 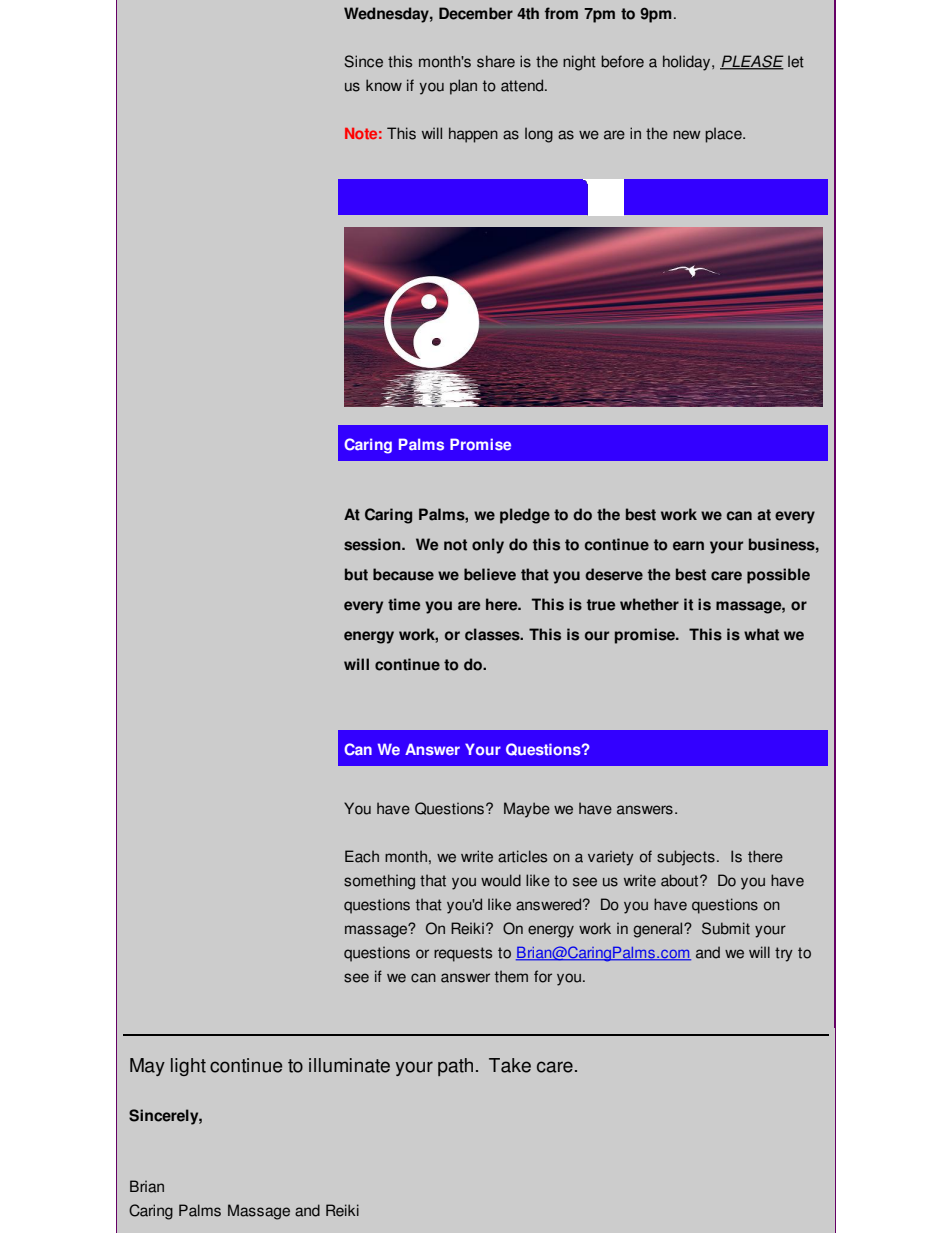 I want to click on PLEASE, so click(x=752, y=62).
